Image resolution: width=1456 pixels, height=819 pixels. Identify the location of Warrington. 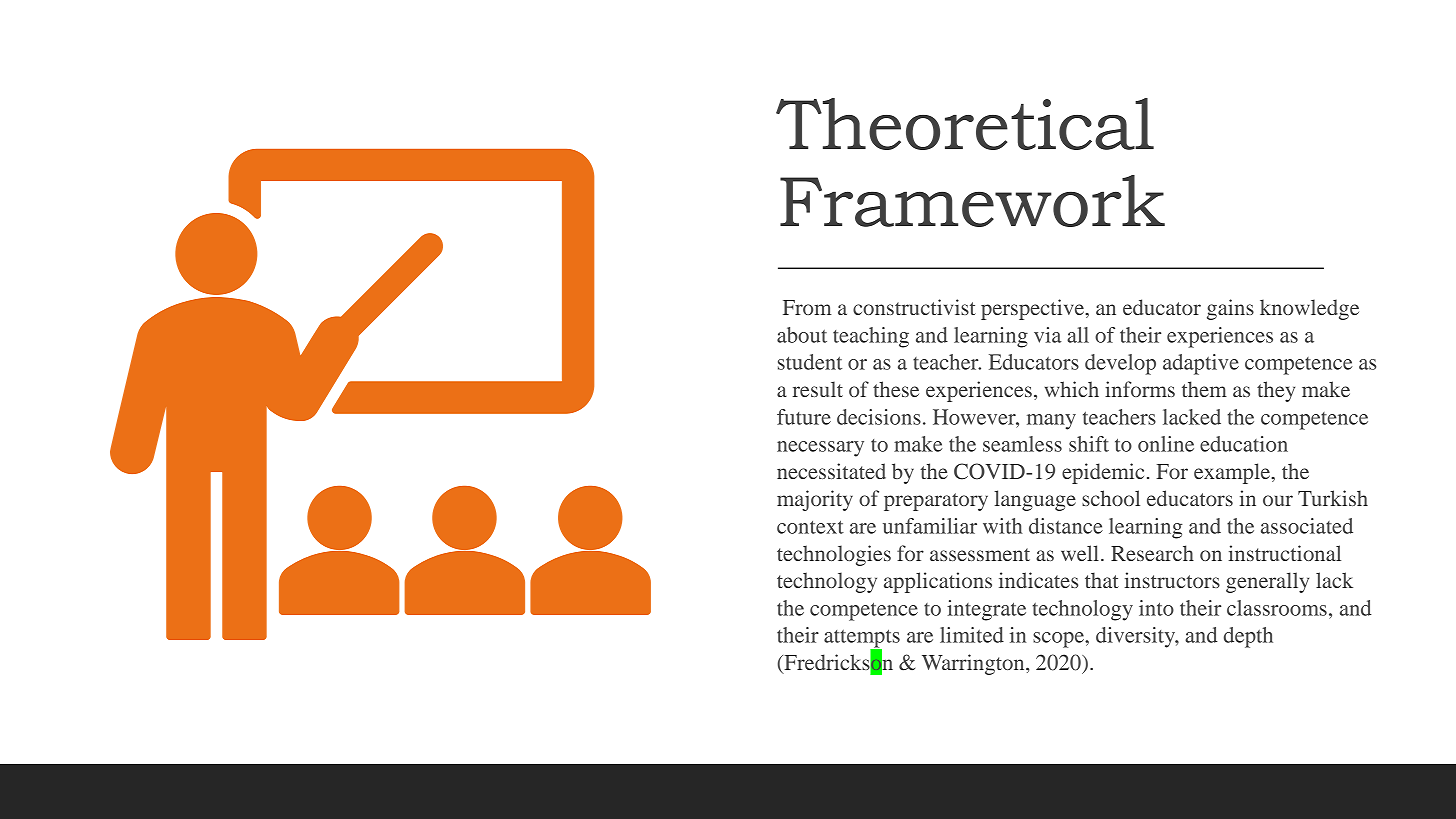
(974, 664).
